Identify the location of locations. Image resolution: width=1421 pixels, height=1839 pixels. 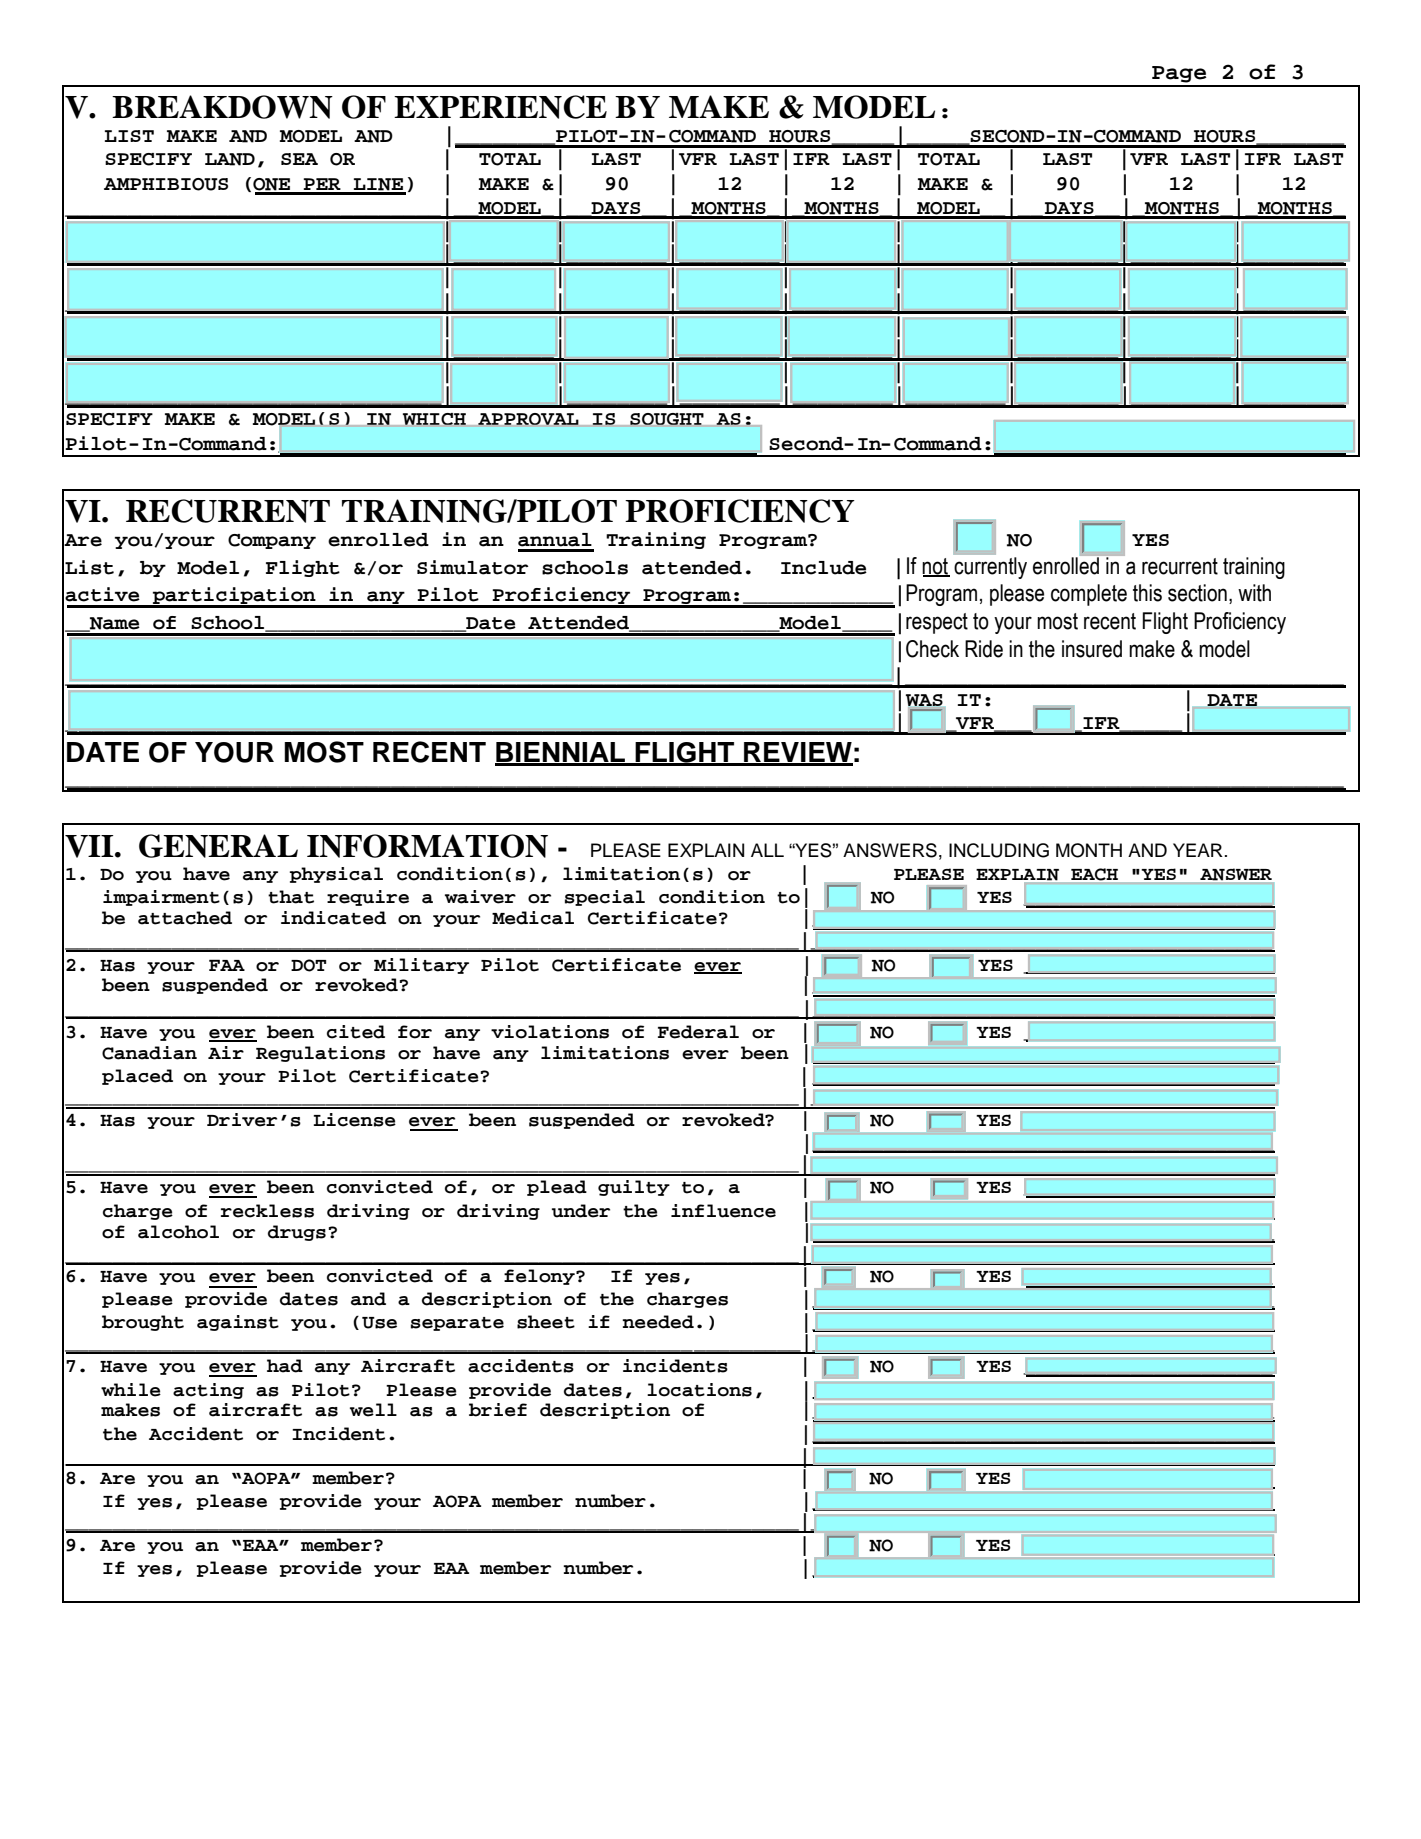
(699, 1390).
